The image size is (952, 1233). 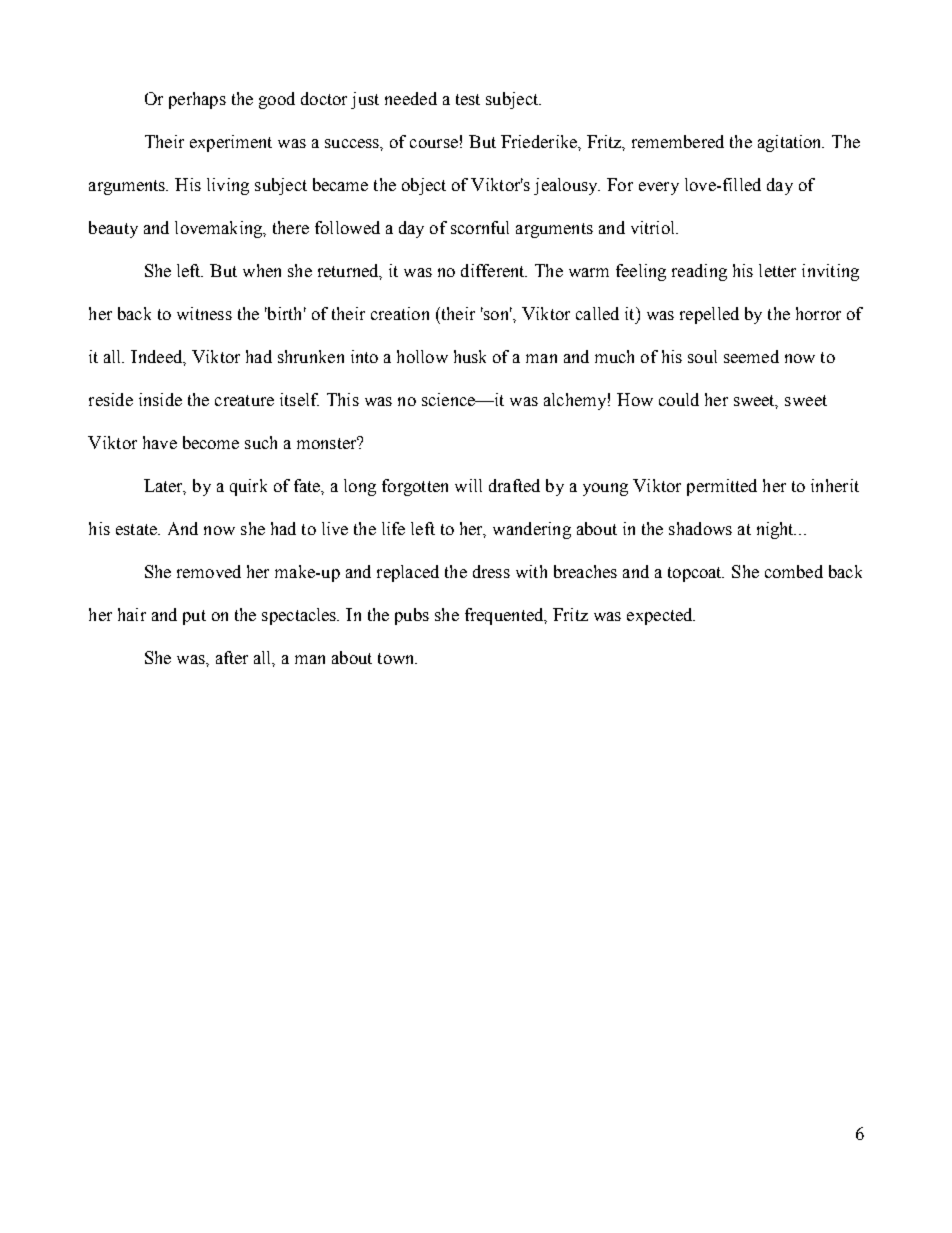 What do you see at coordinates (722, 487) in the page?
I see `permitted` at bounding box center [722, 487].
